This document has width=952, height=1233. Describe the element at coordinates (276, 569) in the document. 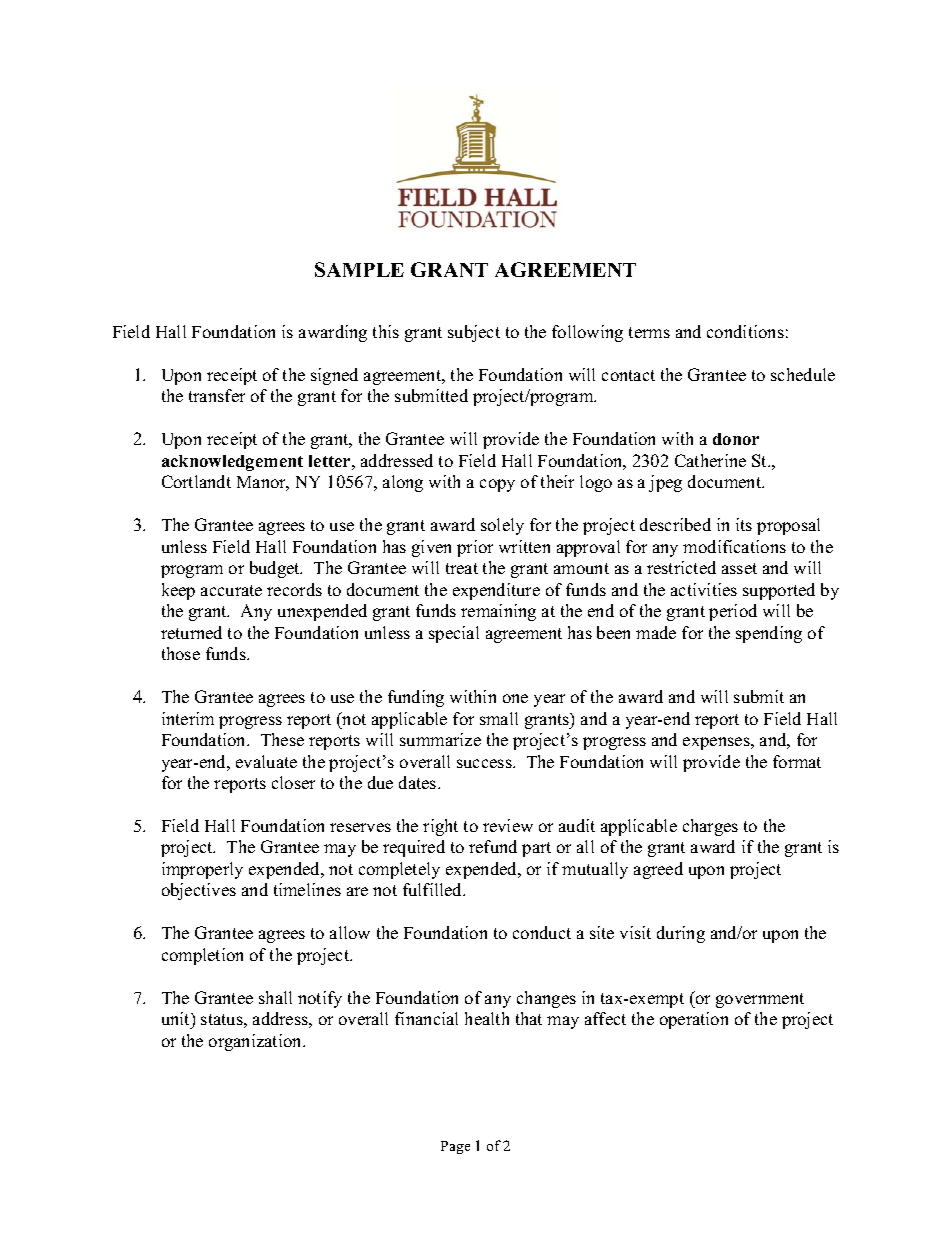

I see `budget` at that location.
